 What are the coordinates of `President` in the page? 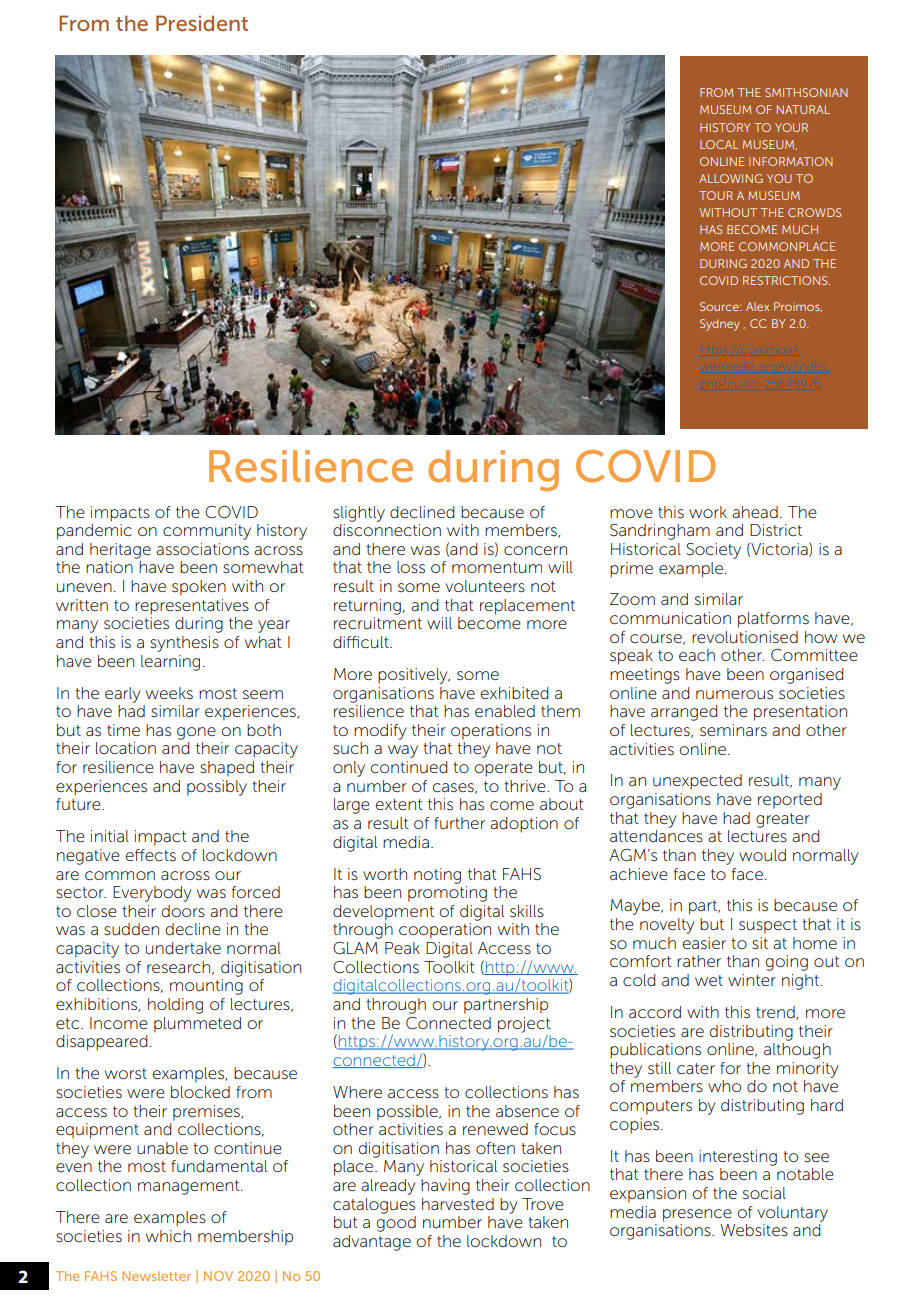 It's located at (202, 23).
